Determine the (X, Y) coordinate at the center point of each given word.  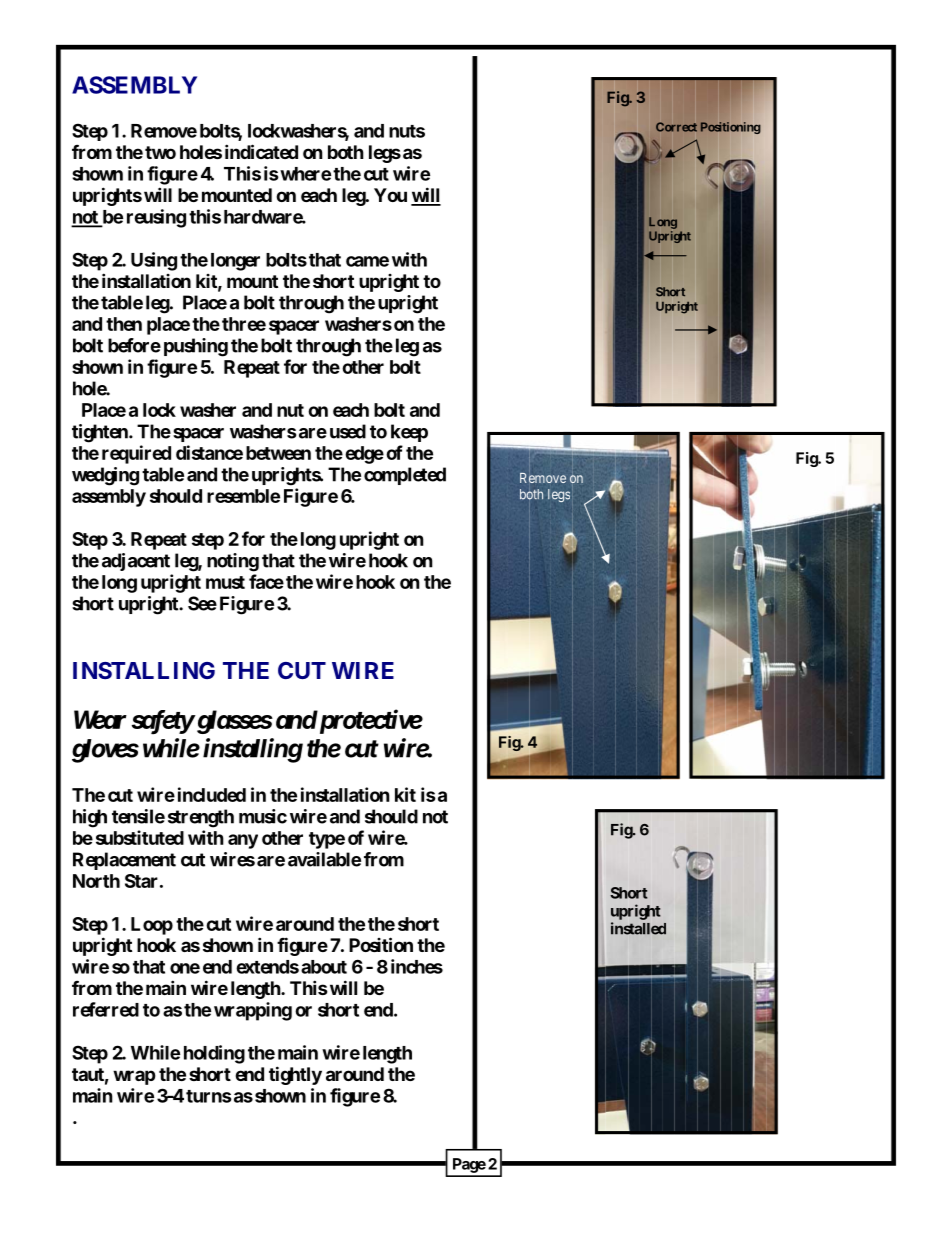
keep (409, 433)
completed (405, 476)
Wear (100, 719)
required (136, 454)
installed (638, 928)
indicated (261, 151)
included (212, 794)
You (390, 195)
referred (106, 1009)
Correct (676, 127)
